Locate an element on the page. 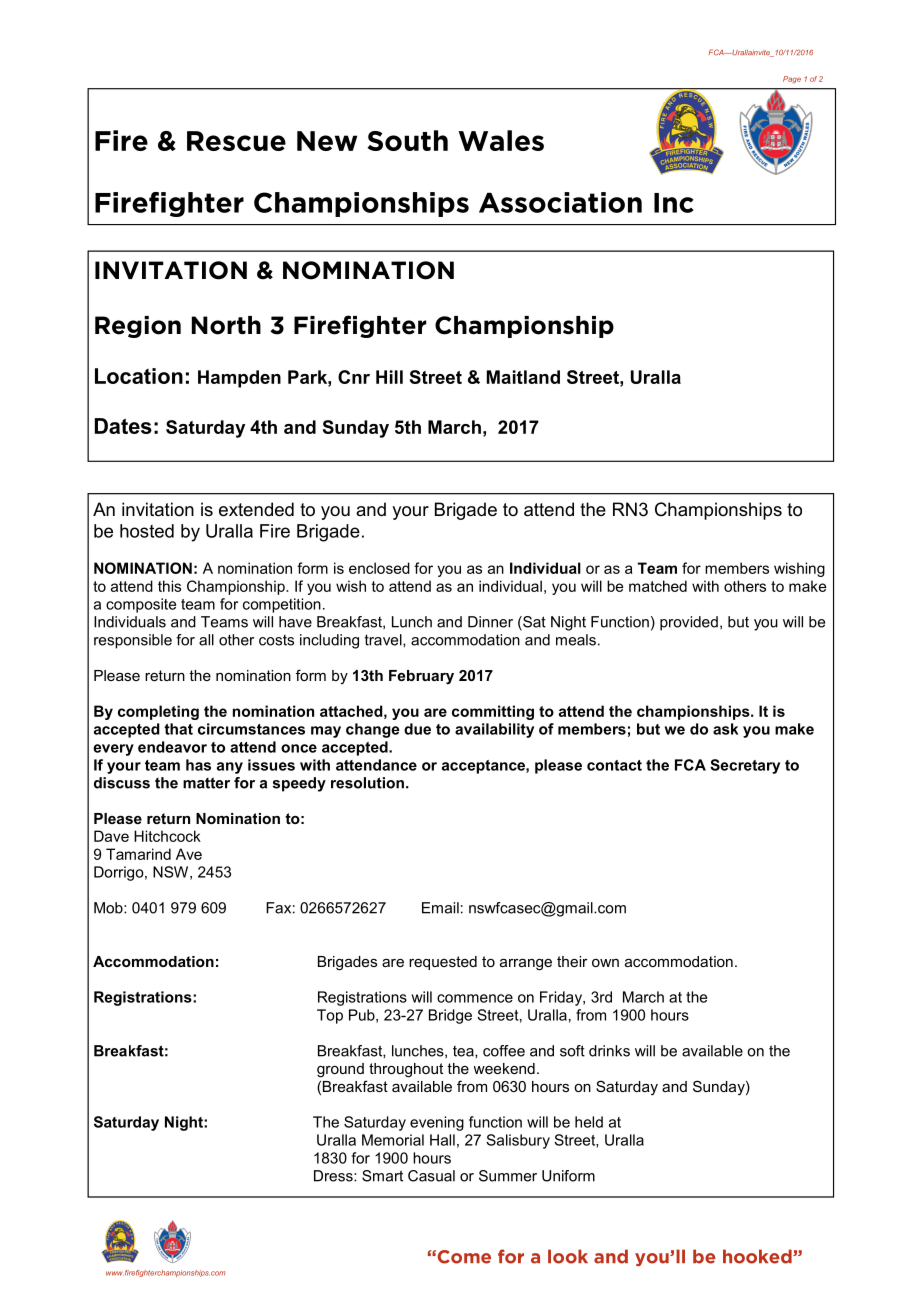 The width and height of the image is (924, 1308). Page is located at coordinates (792, 80).
